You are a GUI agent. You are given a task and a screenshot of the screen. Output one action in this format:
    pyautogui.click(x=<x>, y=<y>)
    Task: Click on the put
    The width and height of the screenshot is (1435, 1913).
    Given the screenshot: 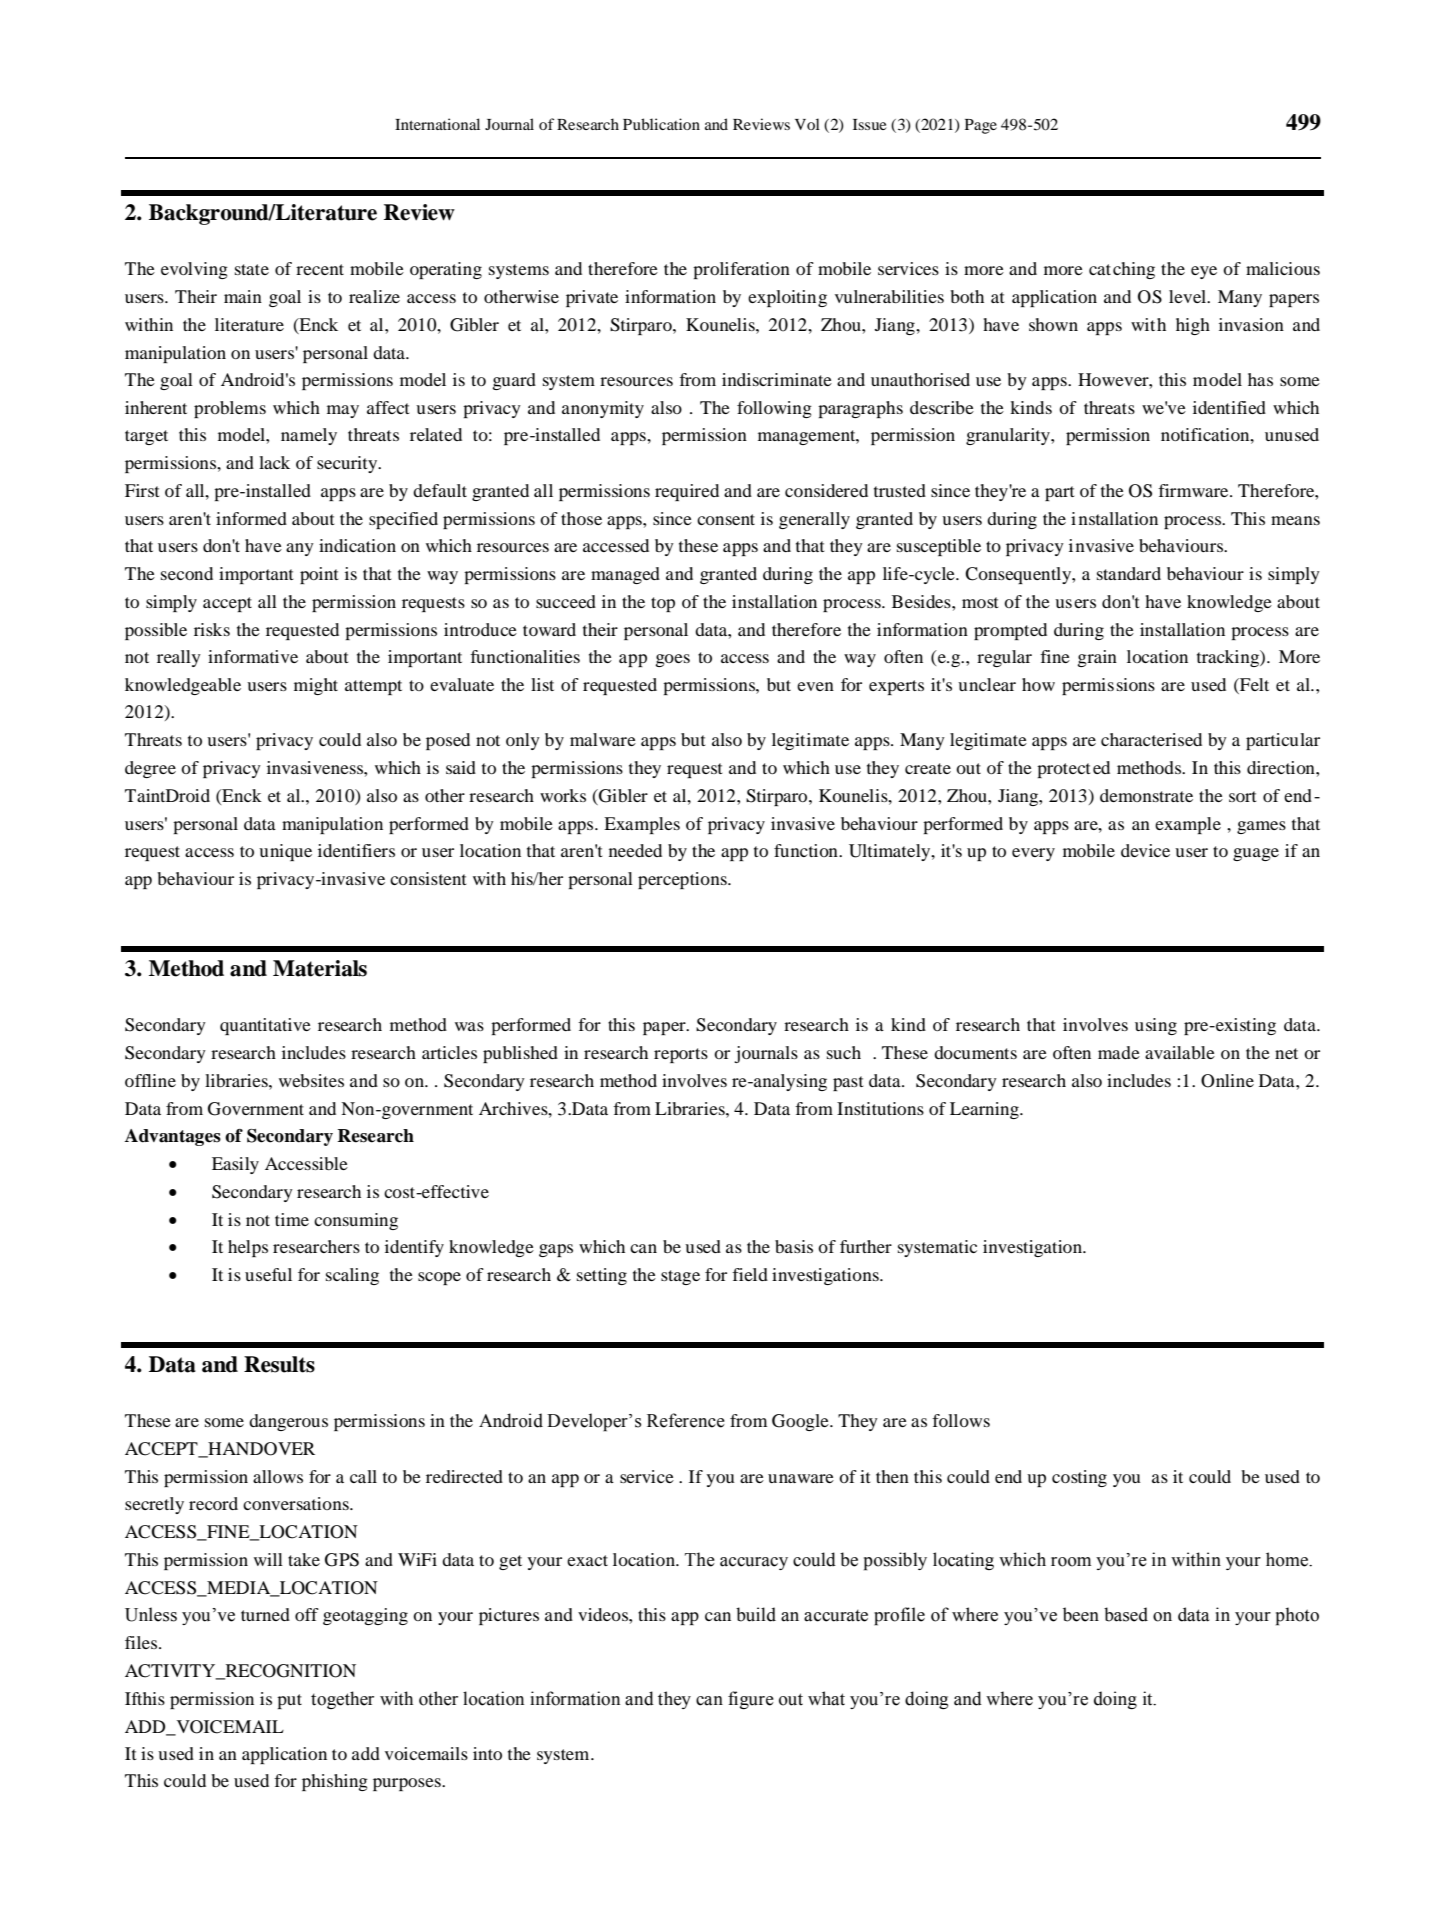 What is the action you would take?
    pyautogui.click(x=289, y=1701)
